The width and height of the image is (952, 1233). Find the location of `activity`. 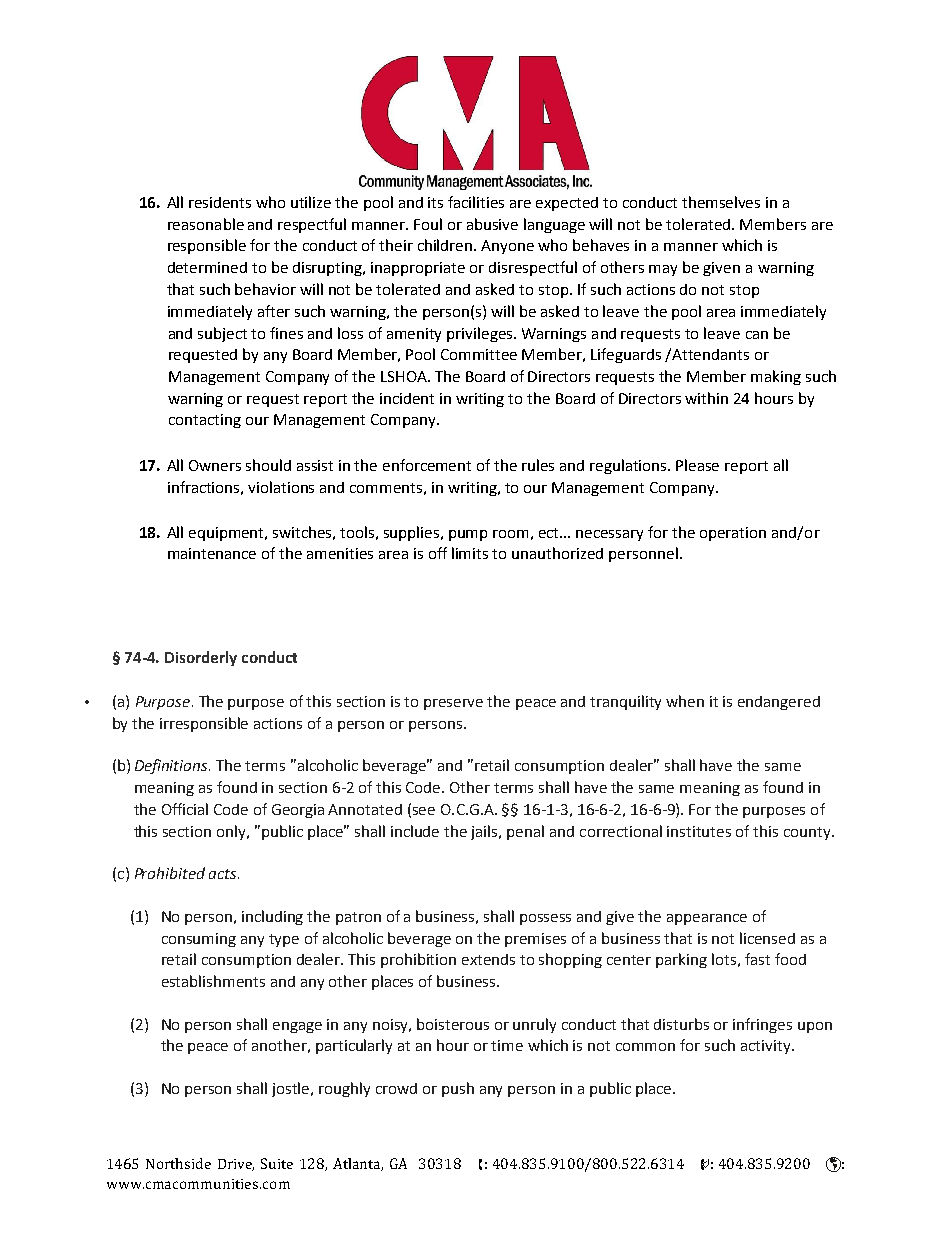

activity is located at coordinates (767, 1047).
